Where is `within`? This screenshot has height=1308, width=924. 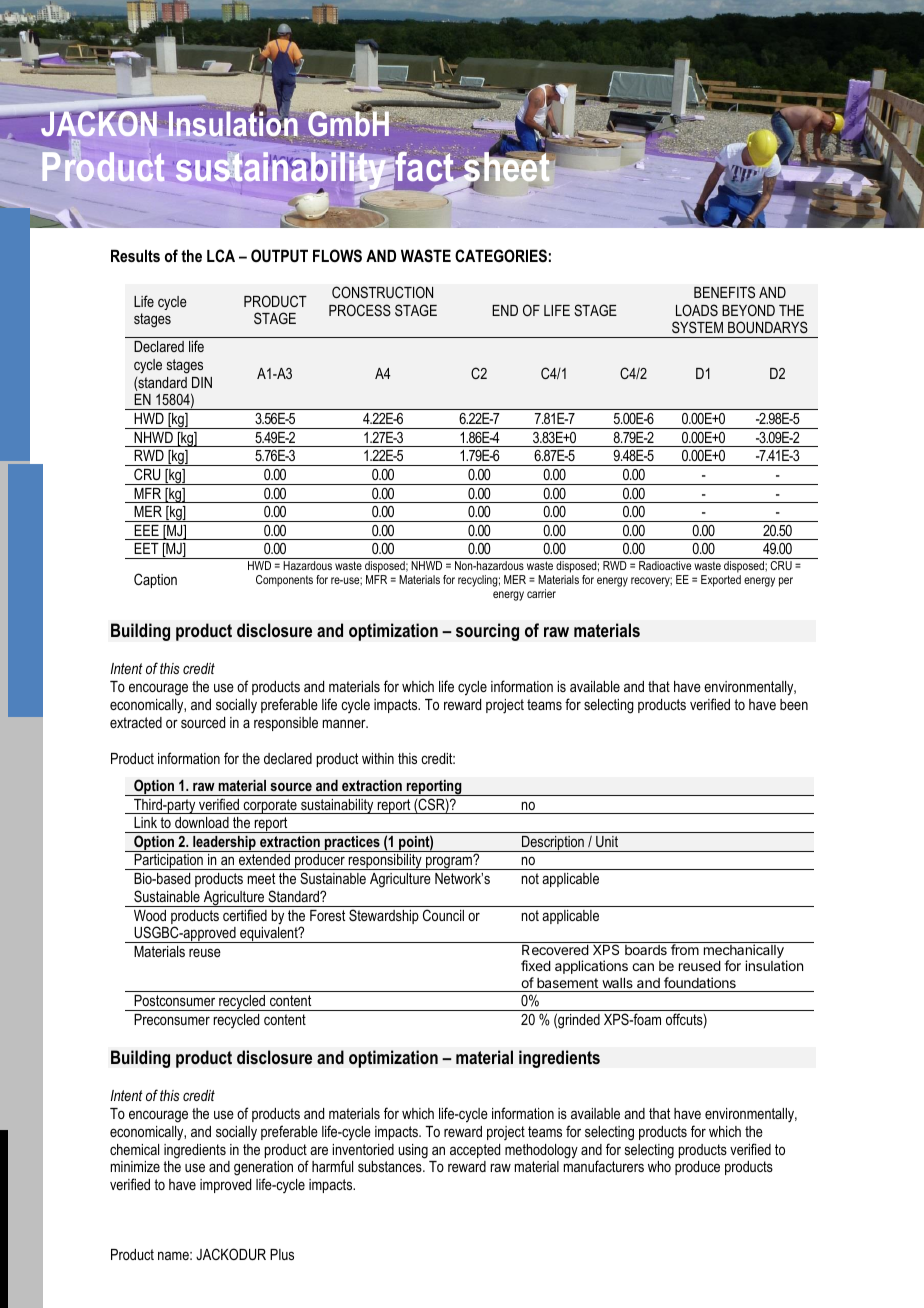 within is located at coordinates (378, 758).
